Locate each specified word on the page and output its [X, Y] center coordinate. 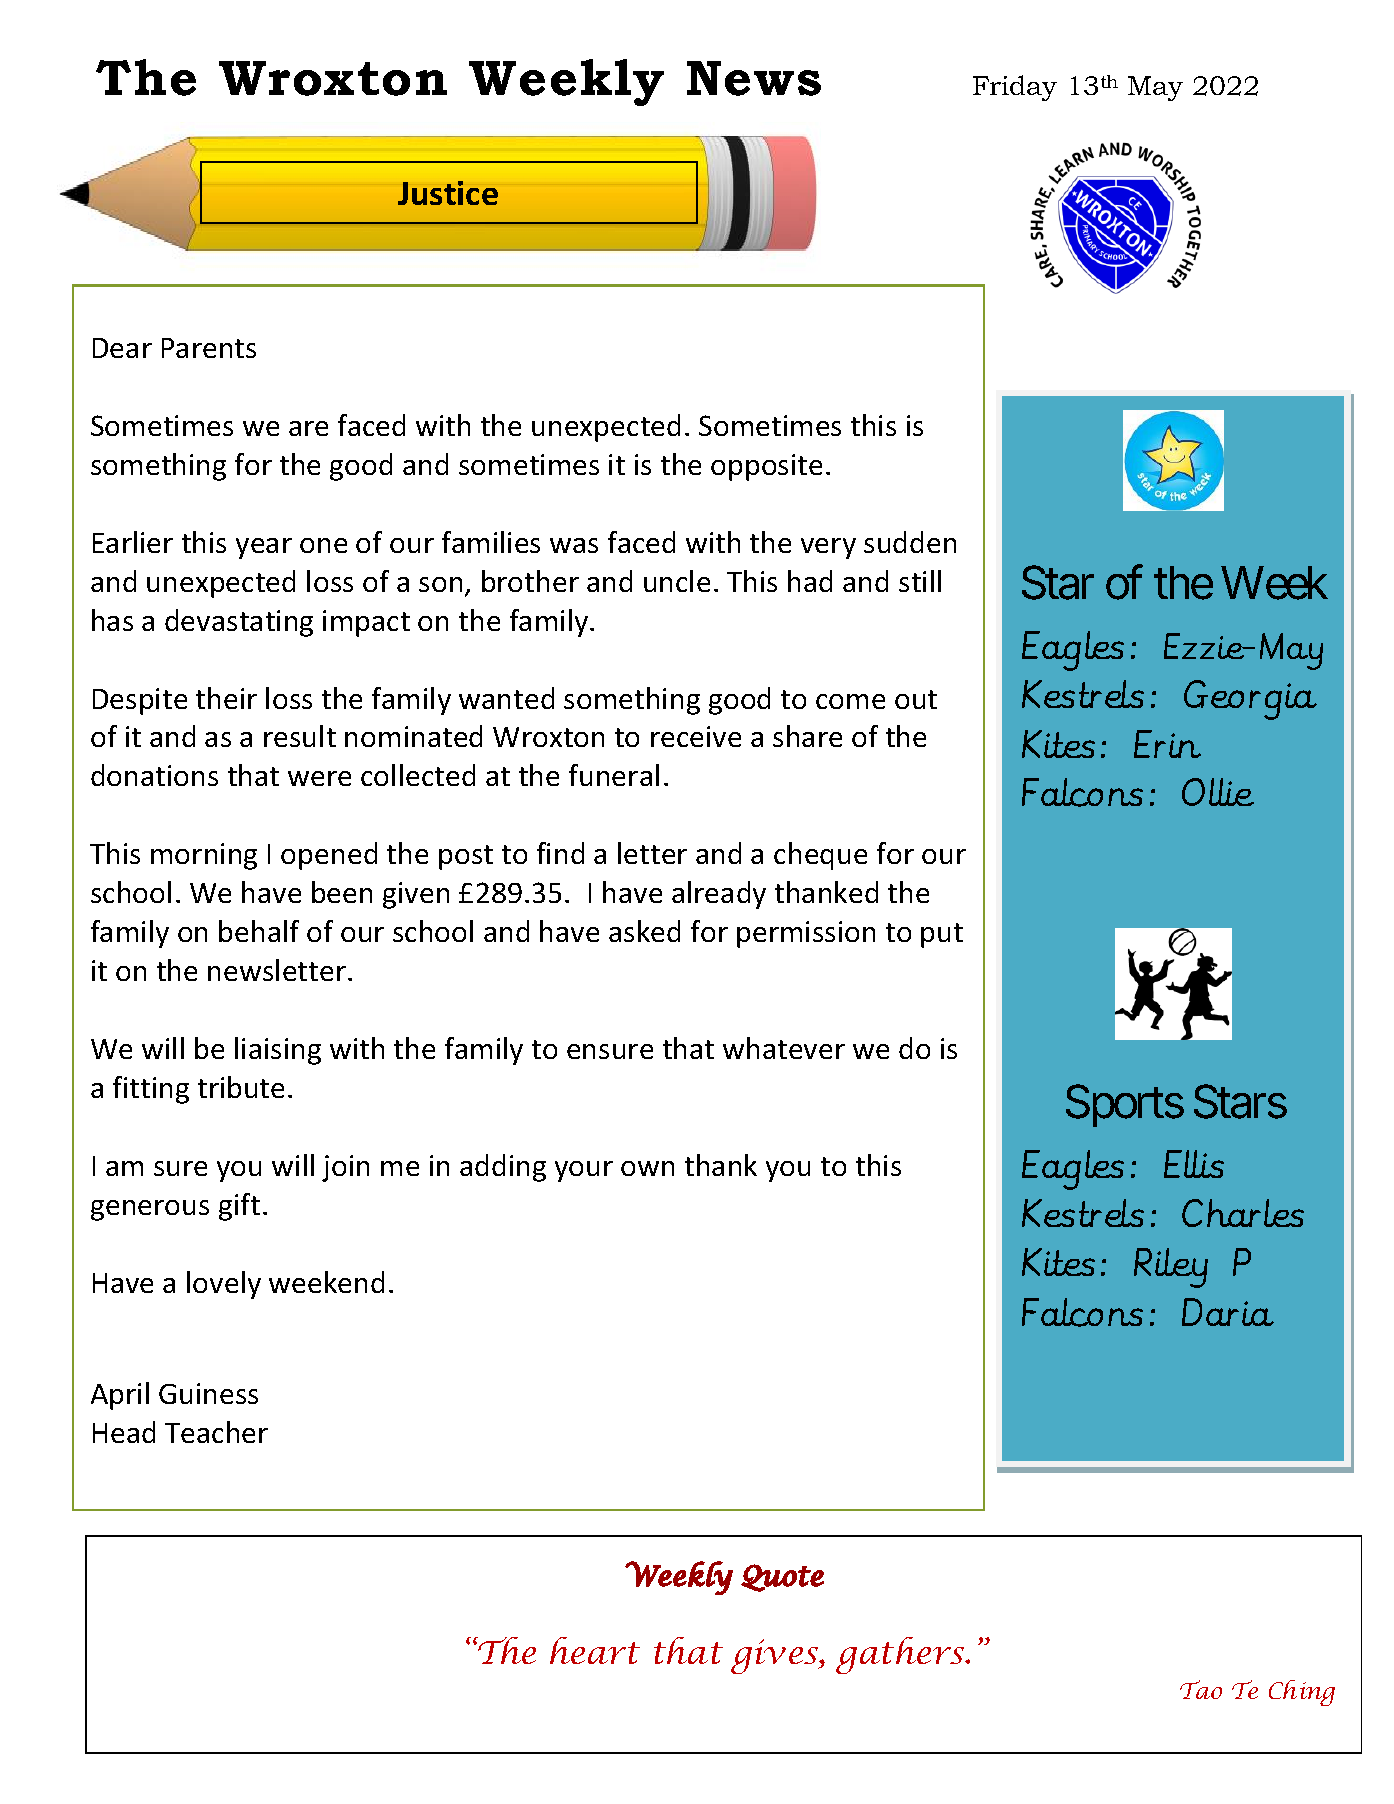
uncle [677, 581]
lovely [224, 1285]
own [647, 1168]
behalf [259, 931]
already [719, 895]
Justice [448, 193]
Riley [1171, 1268]
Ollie [1218, 792]
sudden [910, 542]
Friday [1015, 88]
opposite [766, 467]
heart [595, 1650]
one [323, 545]
